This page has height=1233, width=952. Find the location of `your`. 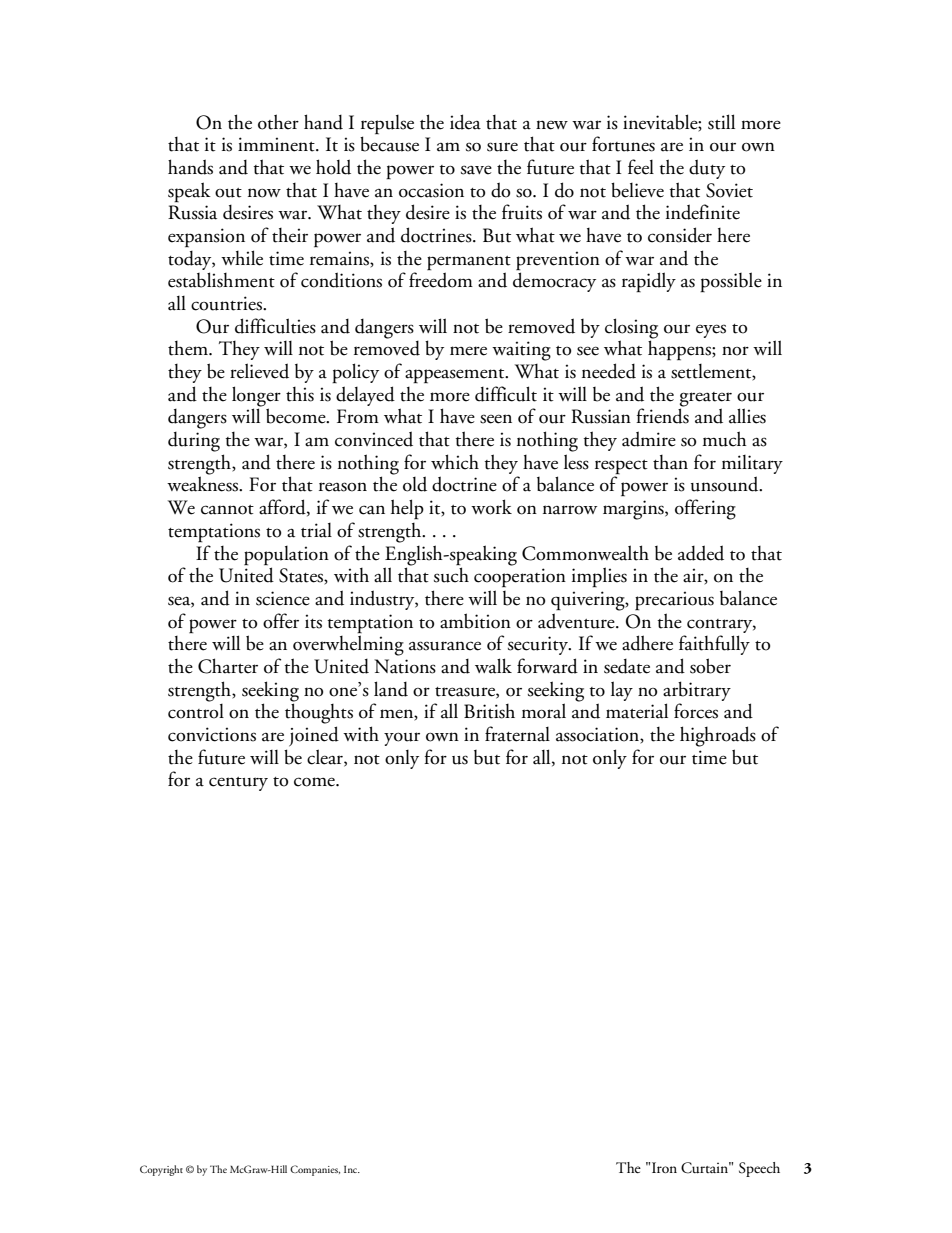

your is located at coordinates (402, 739).
